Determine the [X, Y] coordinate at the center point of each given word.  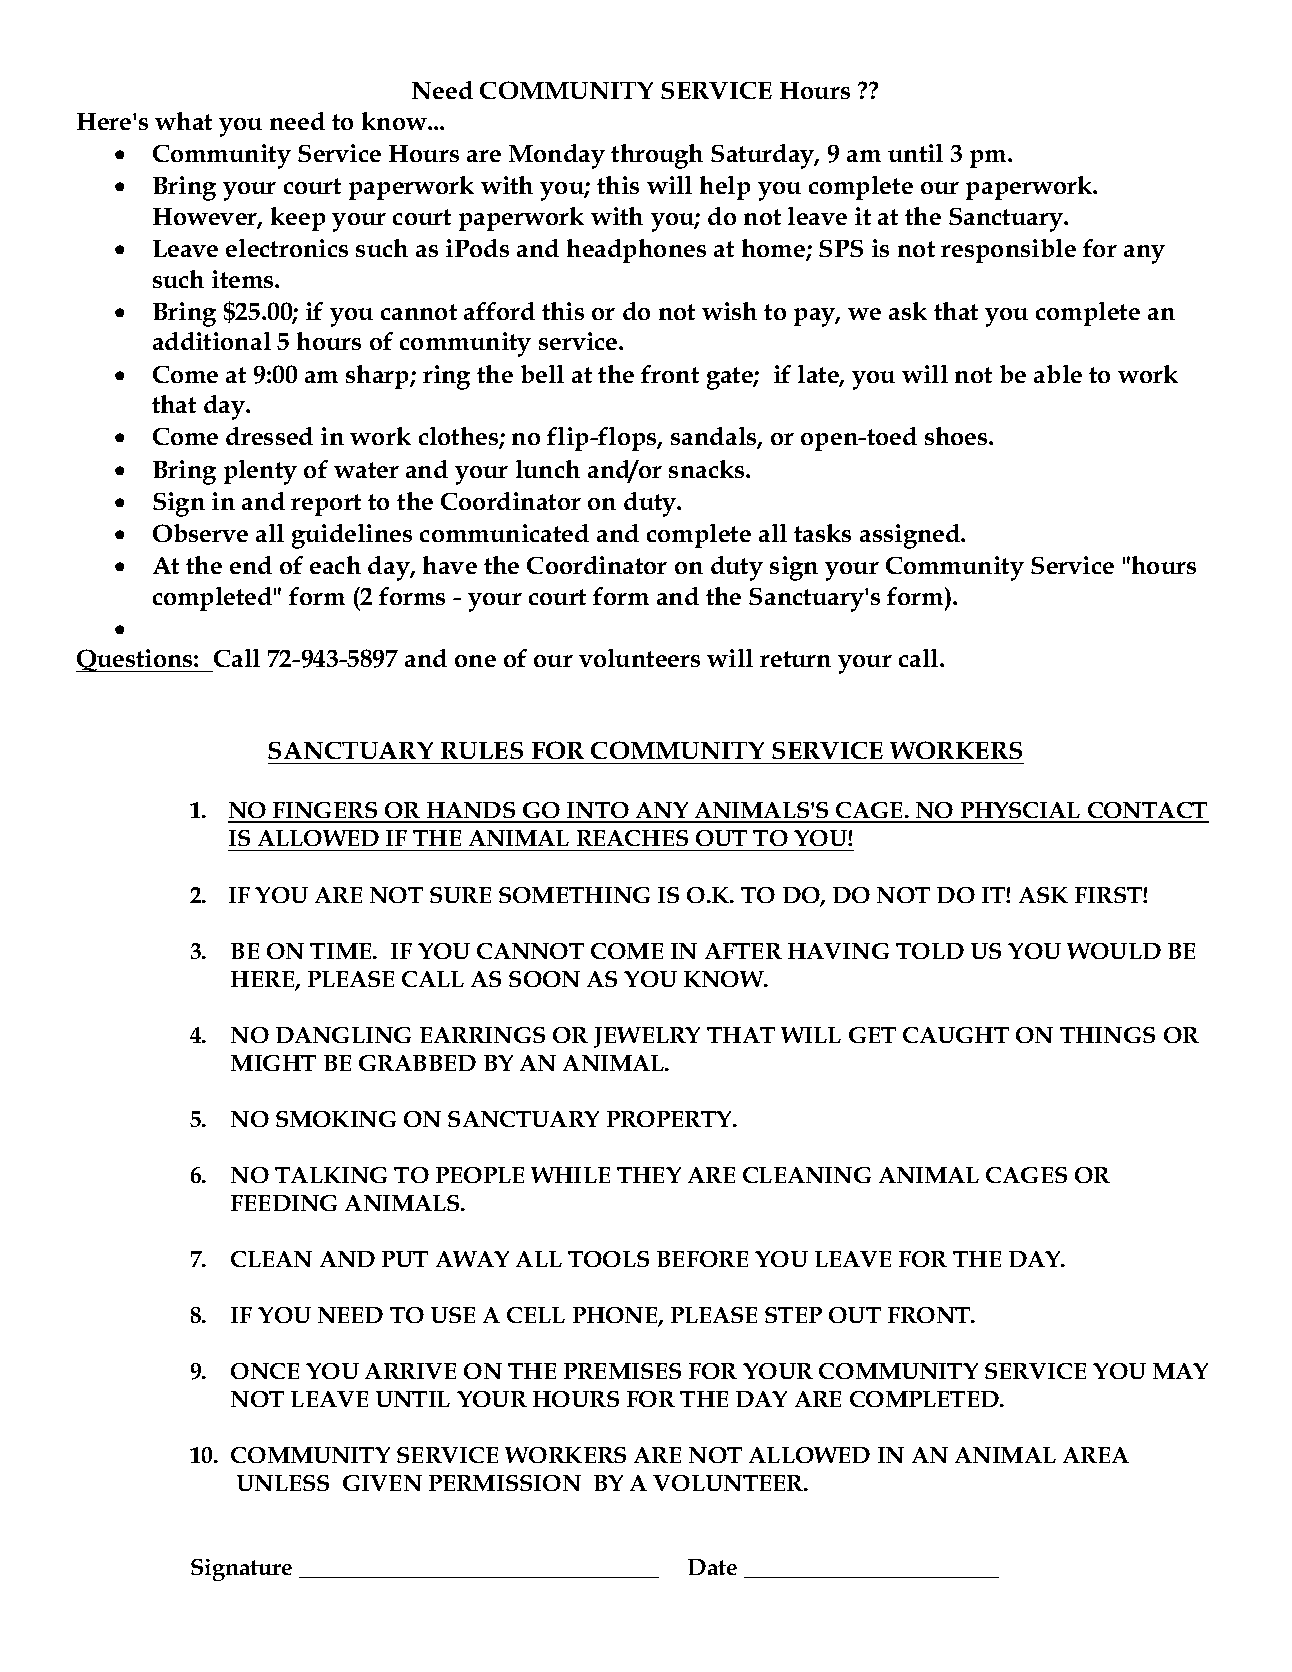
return [795, 659]
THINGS [1107, 1035]
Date [712, 1567]
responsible [1008, 251]
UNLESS [283, 1483]
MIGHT [273, 1063]
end [251, 565]
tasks [822, 533]
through [657, 156]
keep [298, 219]
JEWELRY [647, 1037]
